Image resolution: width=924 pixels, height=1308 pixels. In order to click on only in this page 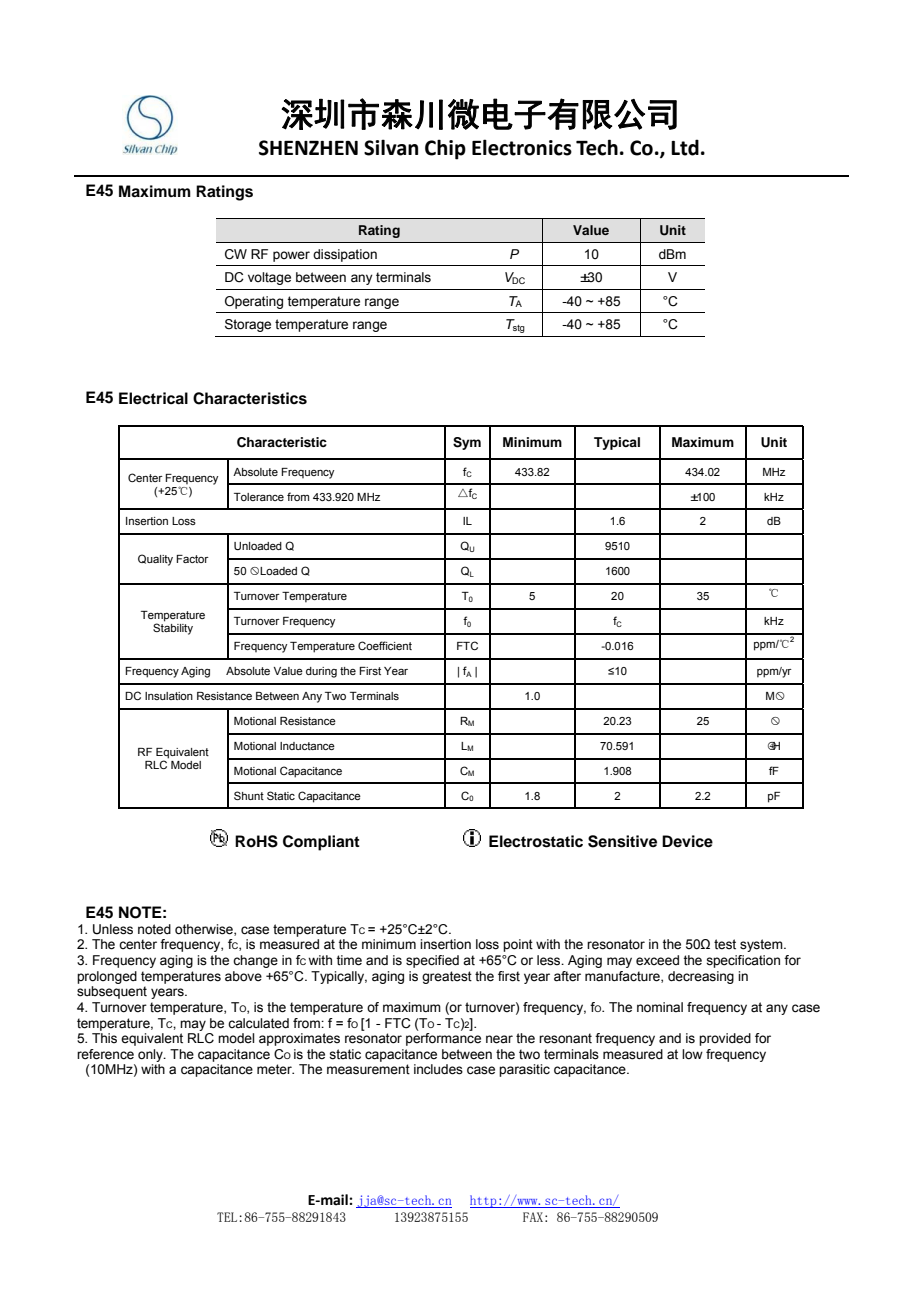, I will do `click(151, 1055)`.
